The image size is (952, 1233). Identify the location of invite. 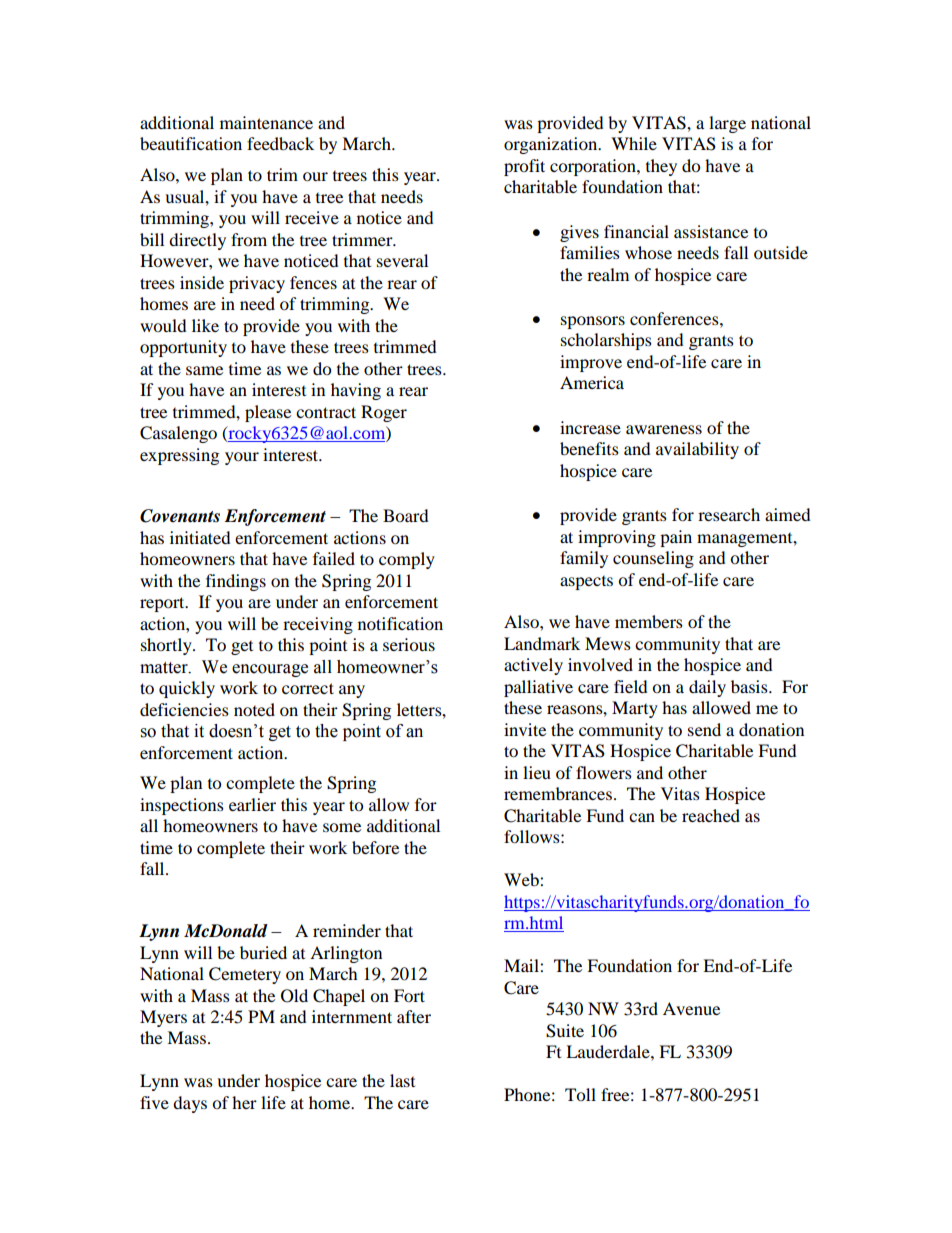
(525, 729).
